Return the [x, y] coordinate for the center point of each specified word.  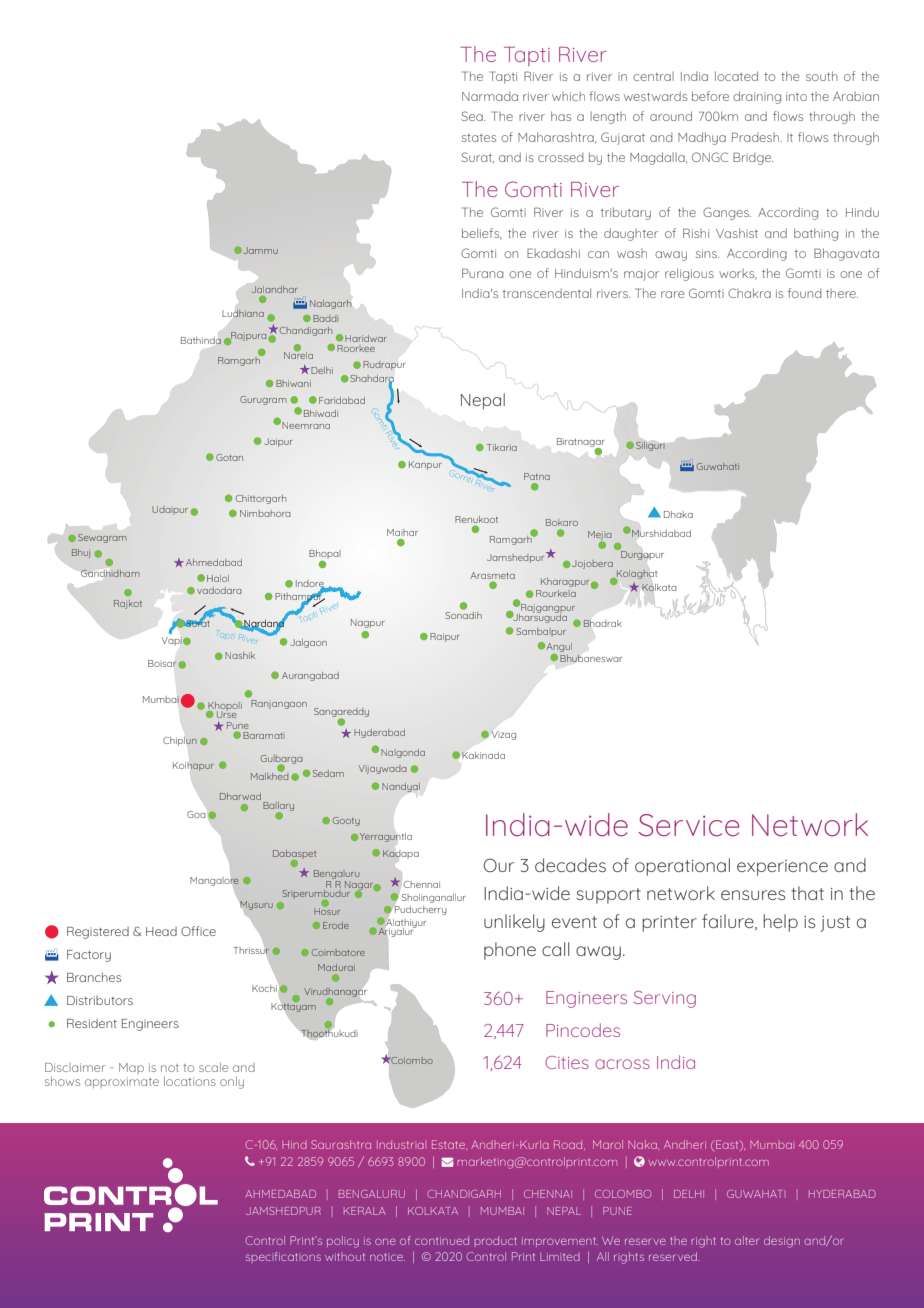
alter [746, 1240]
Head [161, 931]
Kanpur [425, 465]
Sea [473, 116]
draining [757, 97]
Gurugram [263, 400]
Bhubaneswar [591, 658]
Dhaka [678, 514]
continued [442, 1240]
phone [510, 951]
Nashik [240, 655]
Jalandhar [274, 289]
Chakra [749, 293]
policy [343, 1242]
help [780, 923]
